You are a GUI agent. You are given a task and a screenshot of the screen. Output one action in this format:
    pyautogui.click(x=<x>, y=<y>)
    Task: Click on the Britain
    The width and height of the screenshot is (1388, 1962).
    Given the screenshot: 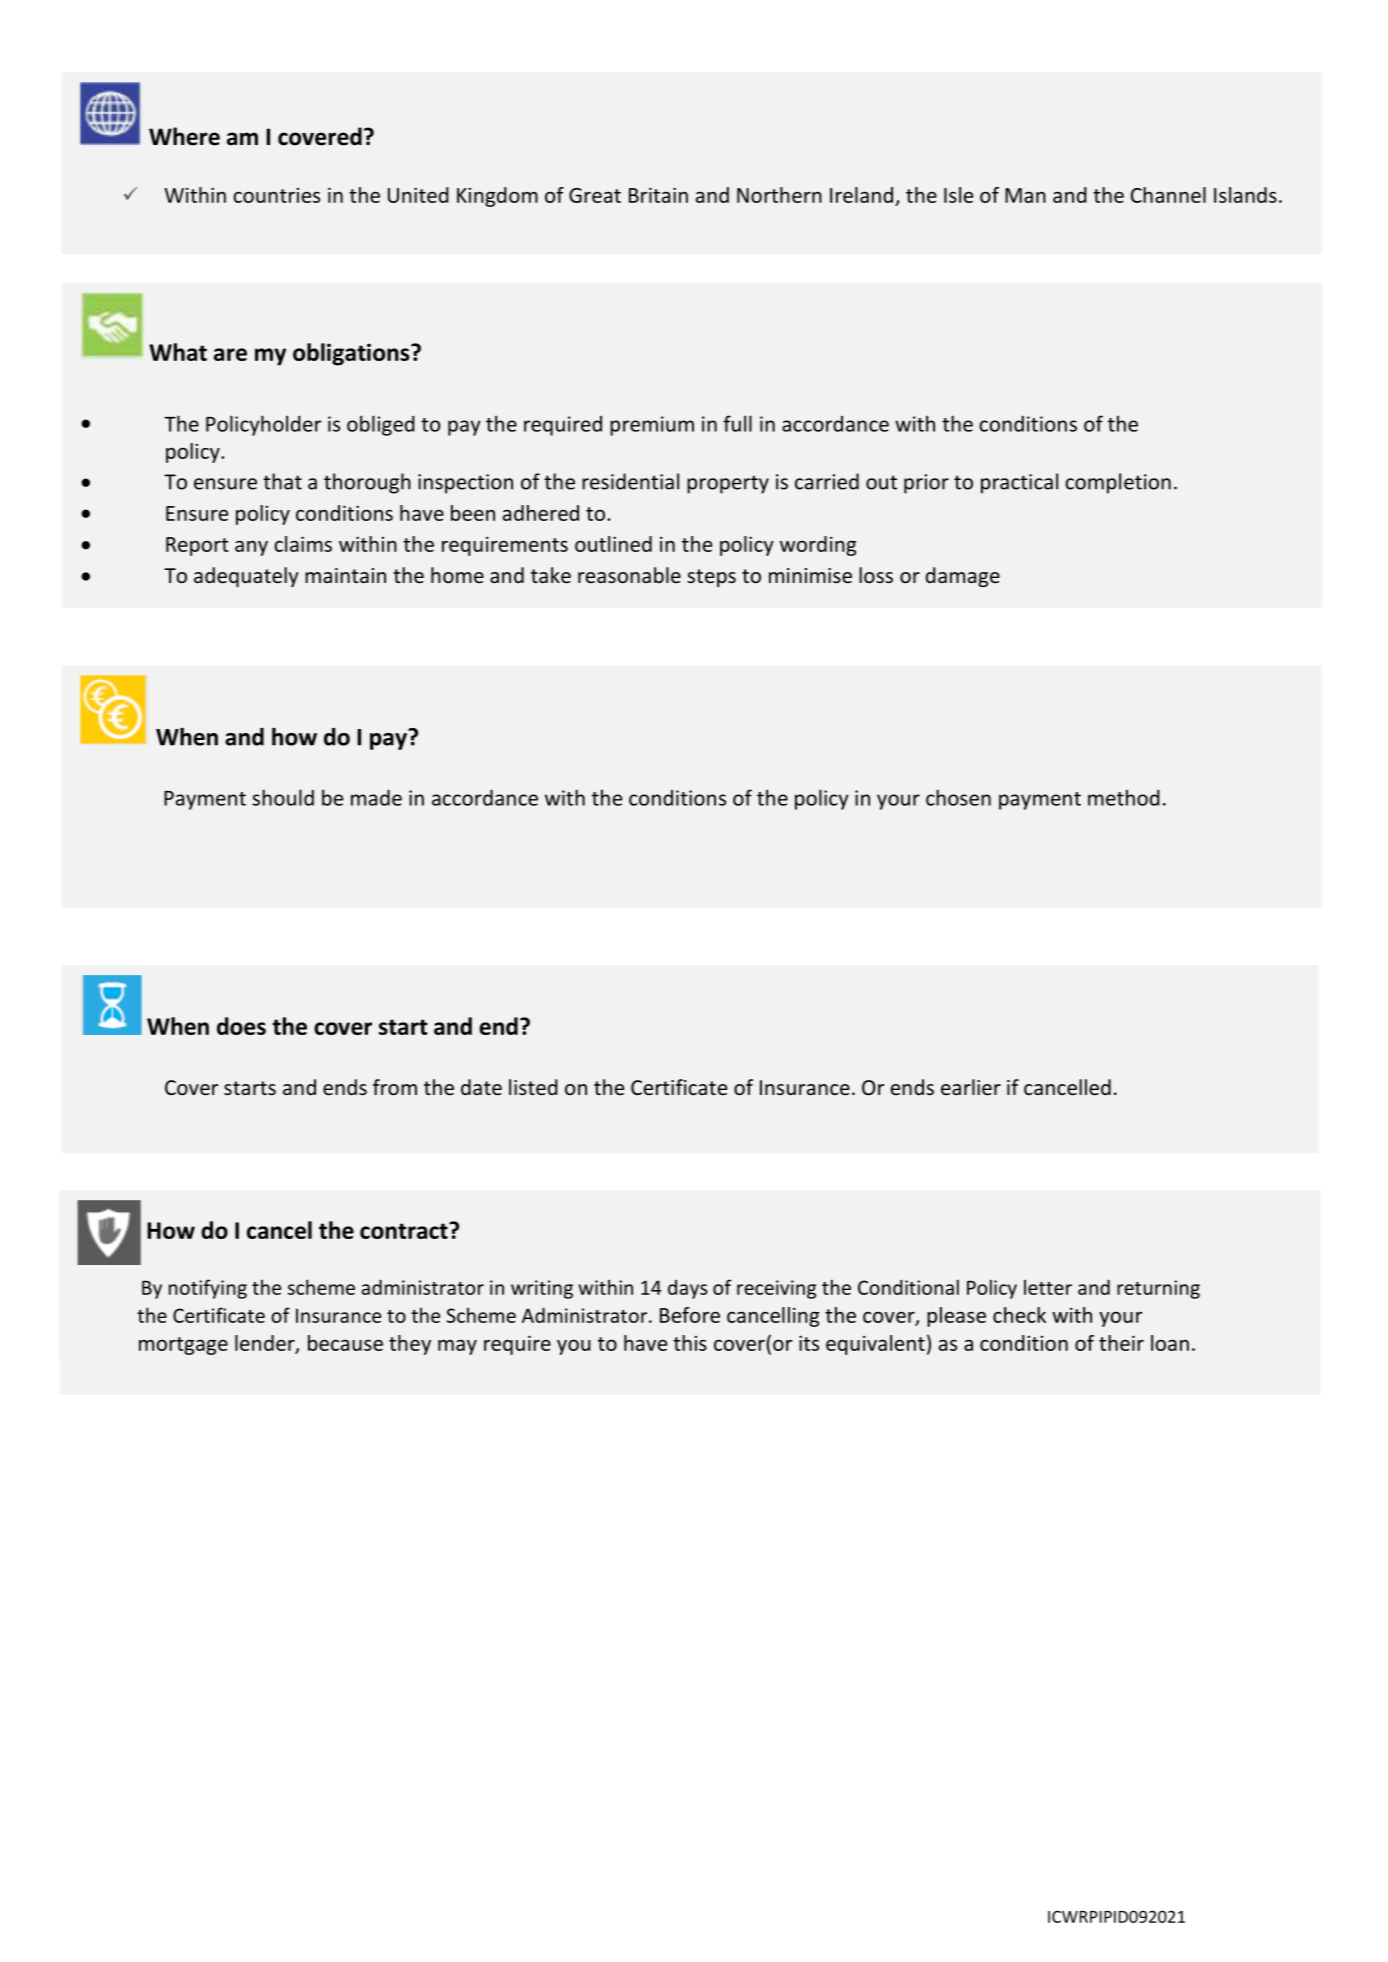 What is the action you would take?
    pyautogui.click(x=658, y=195)
